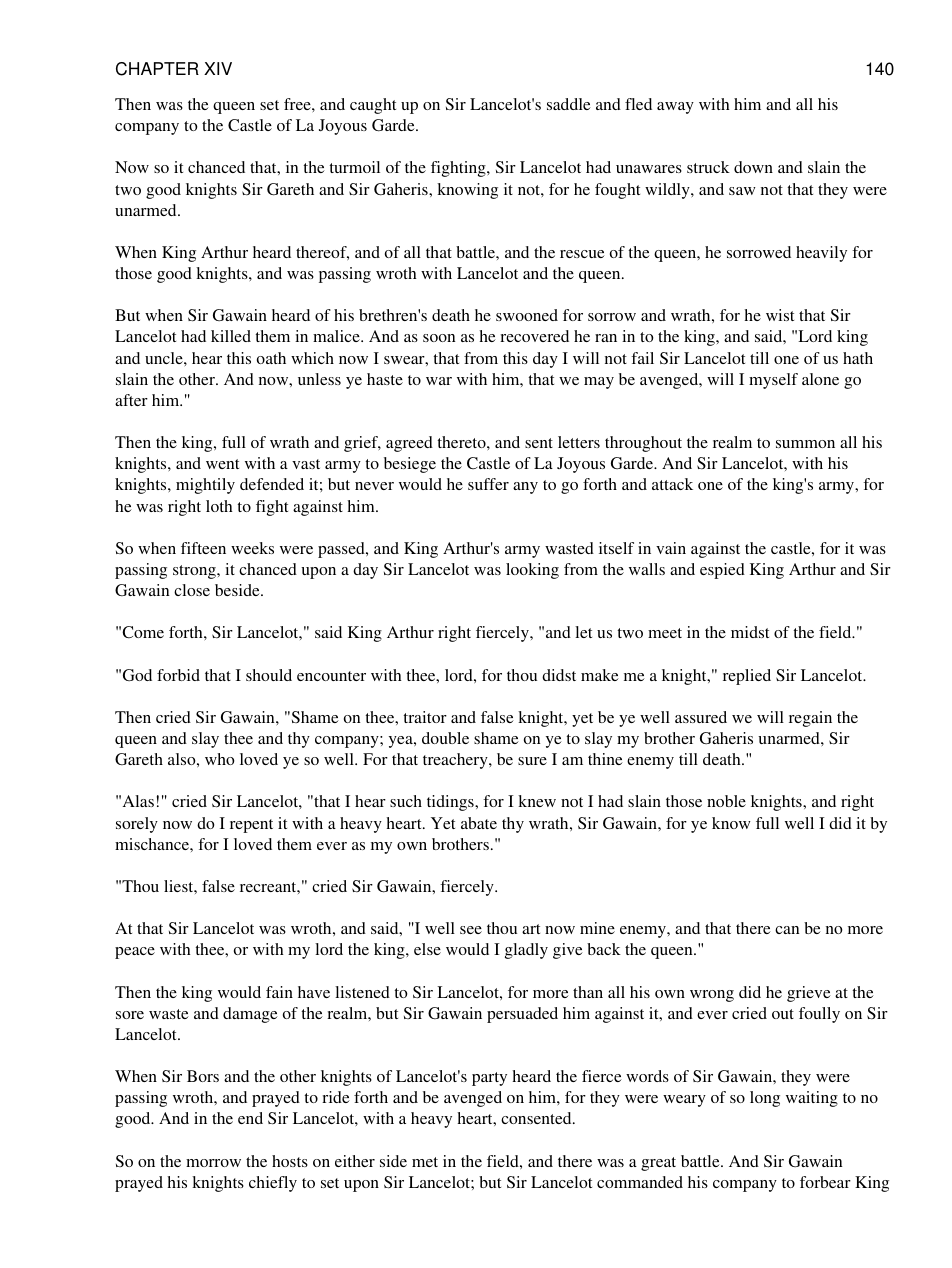 This screenshot has height=1268, width=952. I want to click on caught, so click(373, 106).
